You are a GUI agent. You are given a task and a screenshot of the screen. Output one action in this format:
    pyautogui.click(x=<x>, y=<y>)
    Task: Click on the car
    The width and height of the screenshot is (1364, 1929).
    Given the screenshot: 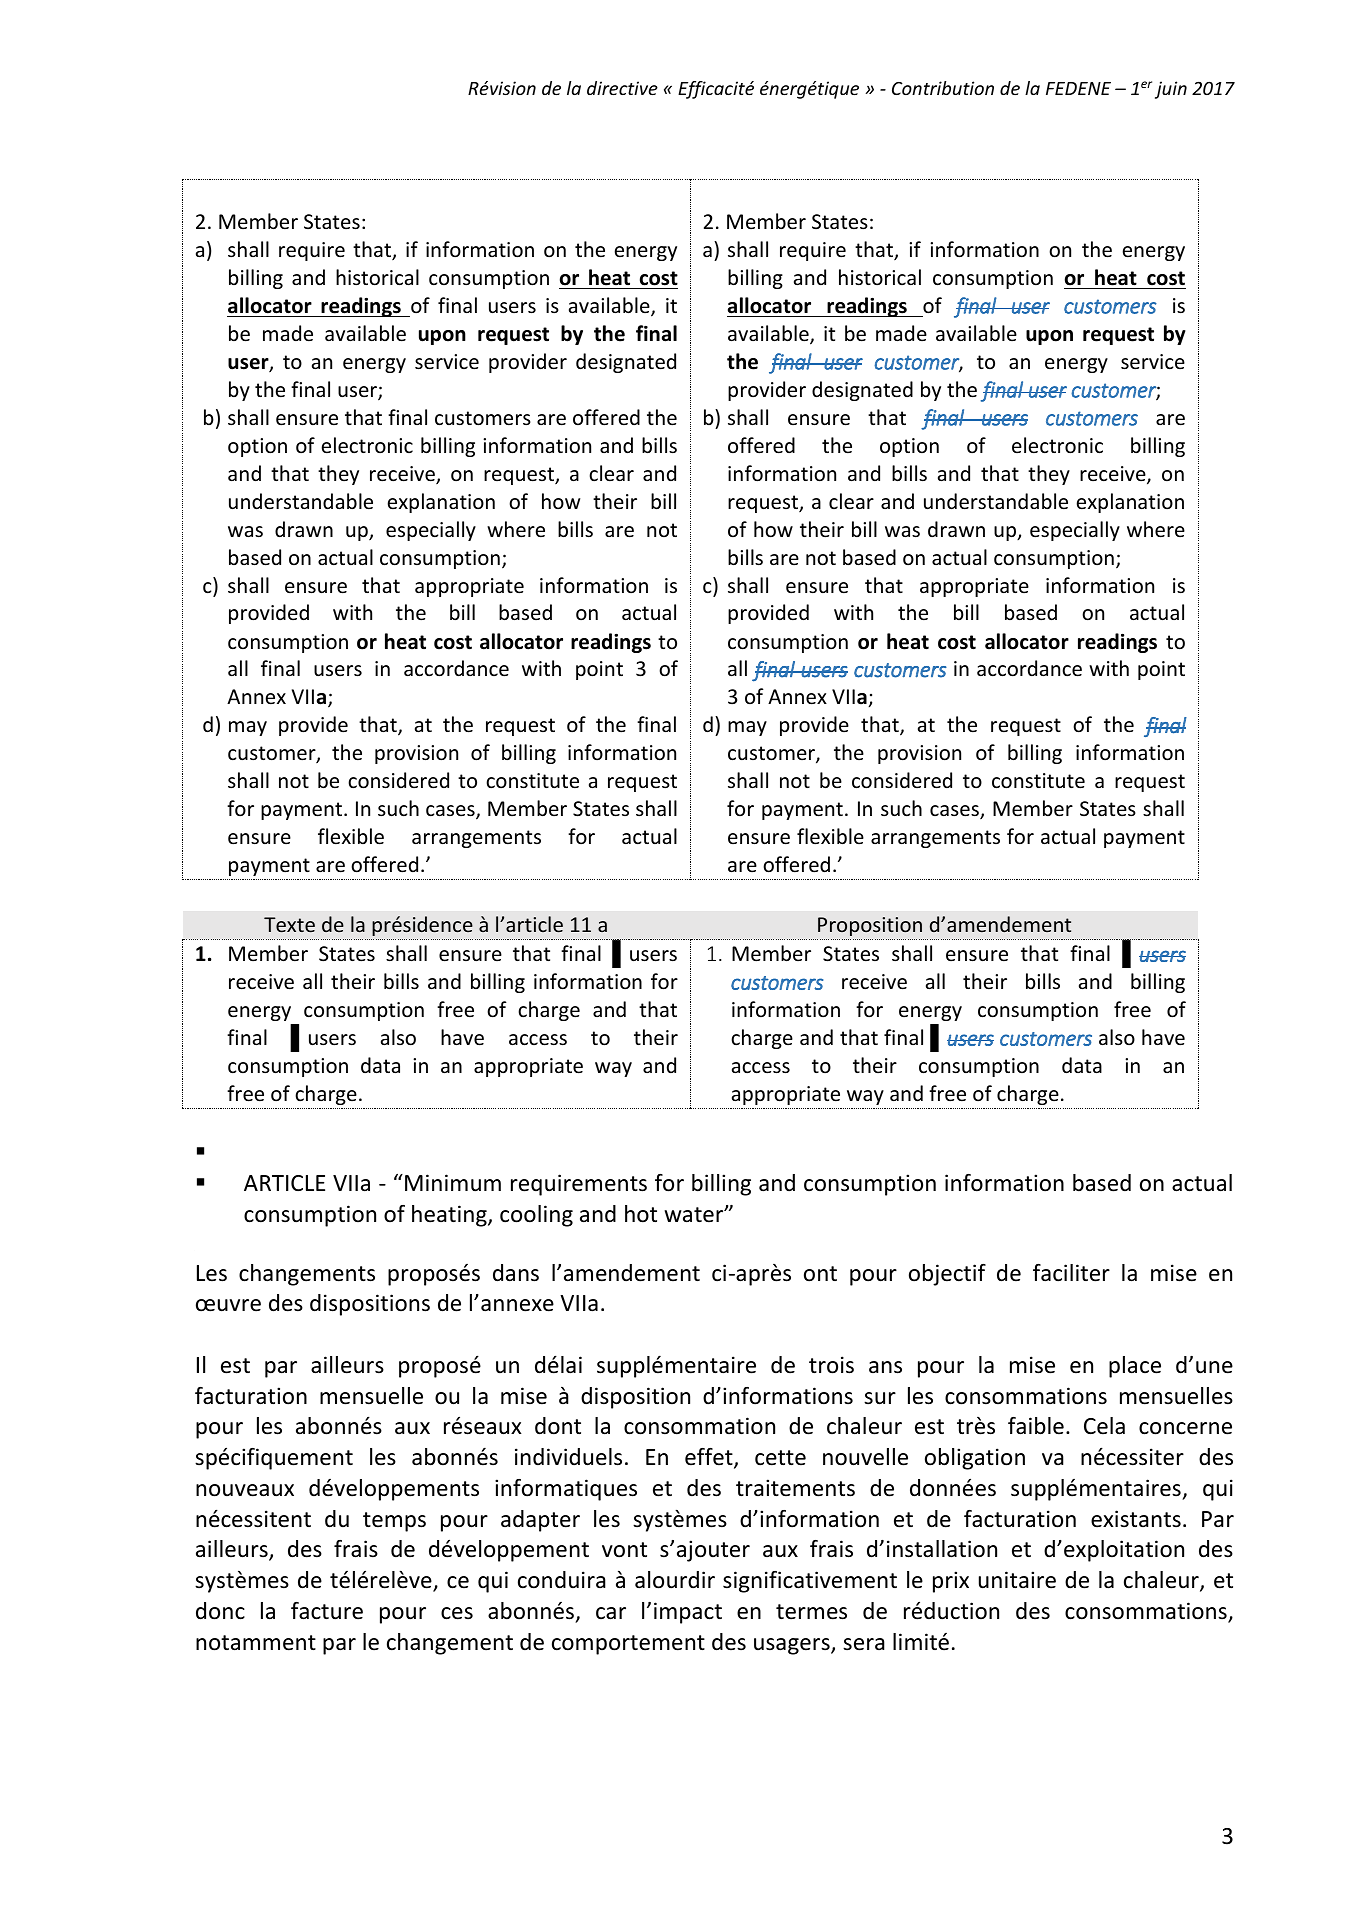 What is the action you would take?
    pyautogui.click(x=611, y=1613)
